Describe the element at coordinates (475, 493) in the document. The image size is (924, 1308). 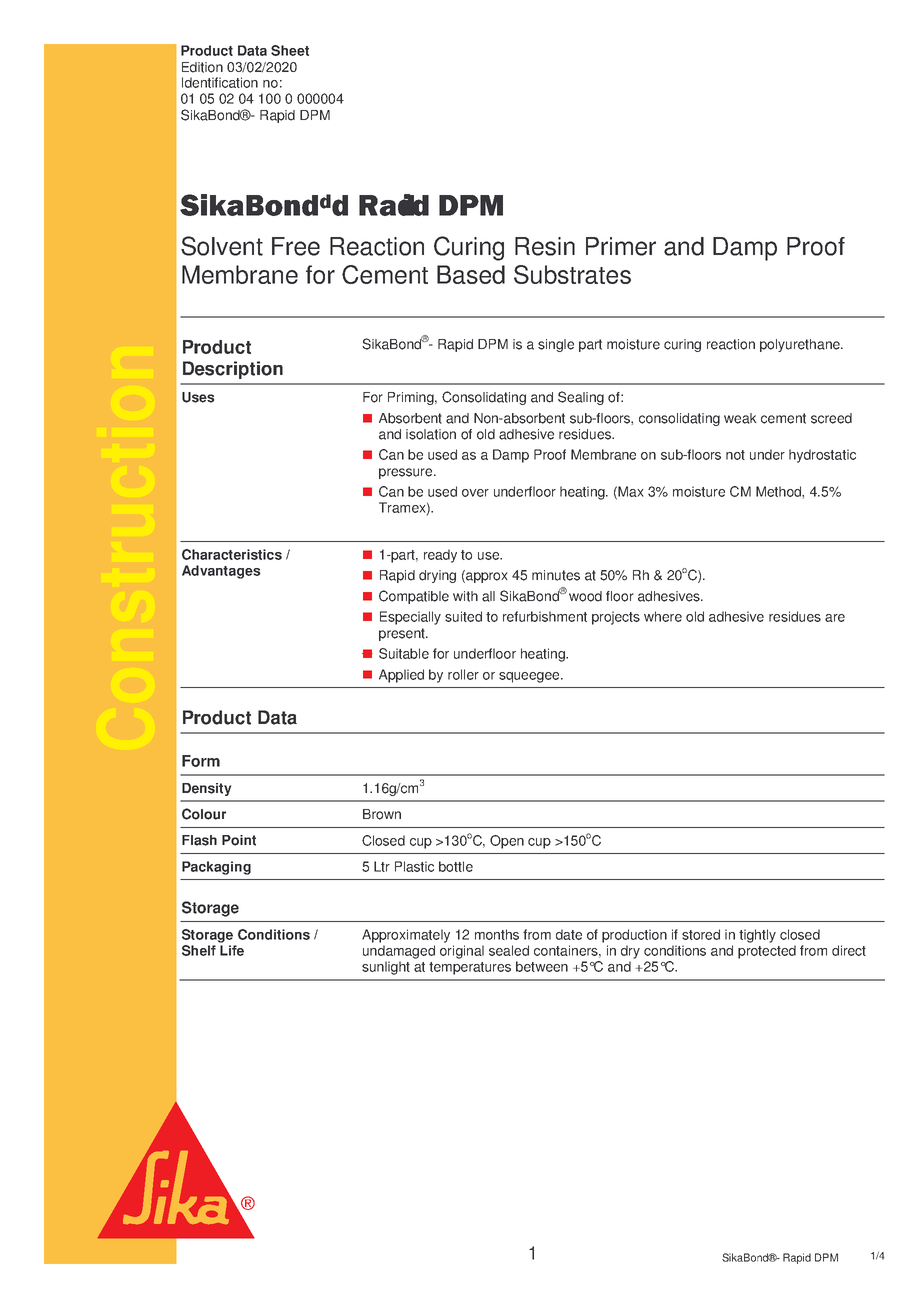
I see `over` at that location.
